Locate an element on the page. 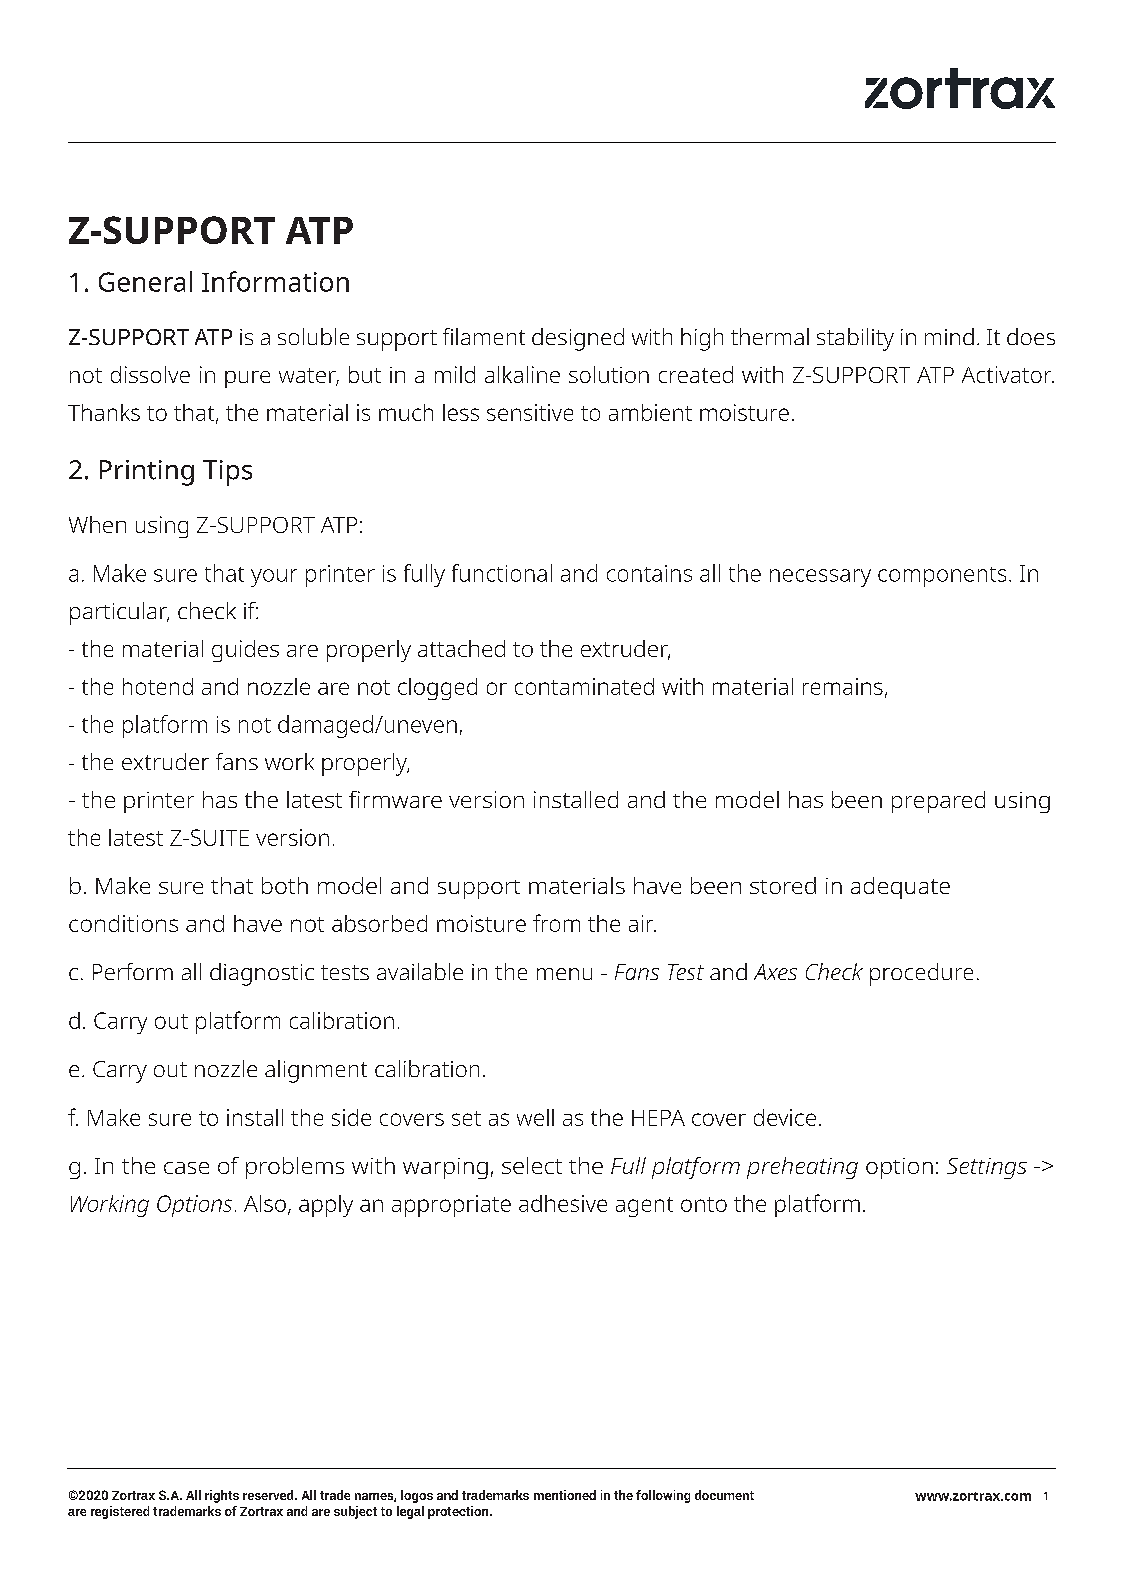 This page has width=1124, height=1589. adequate is located at coordinates (900, 888).
